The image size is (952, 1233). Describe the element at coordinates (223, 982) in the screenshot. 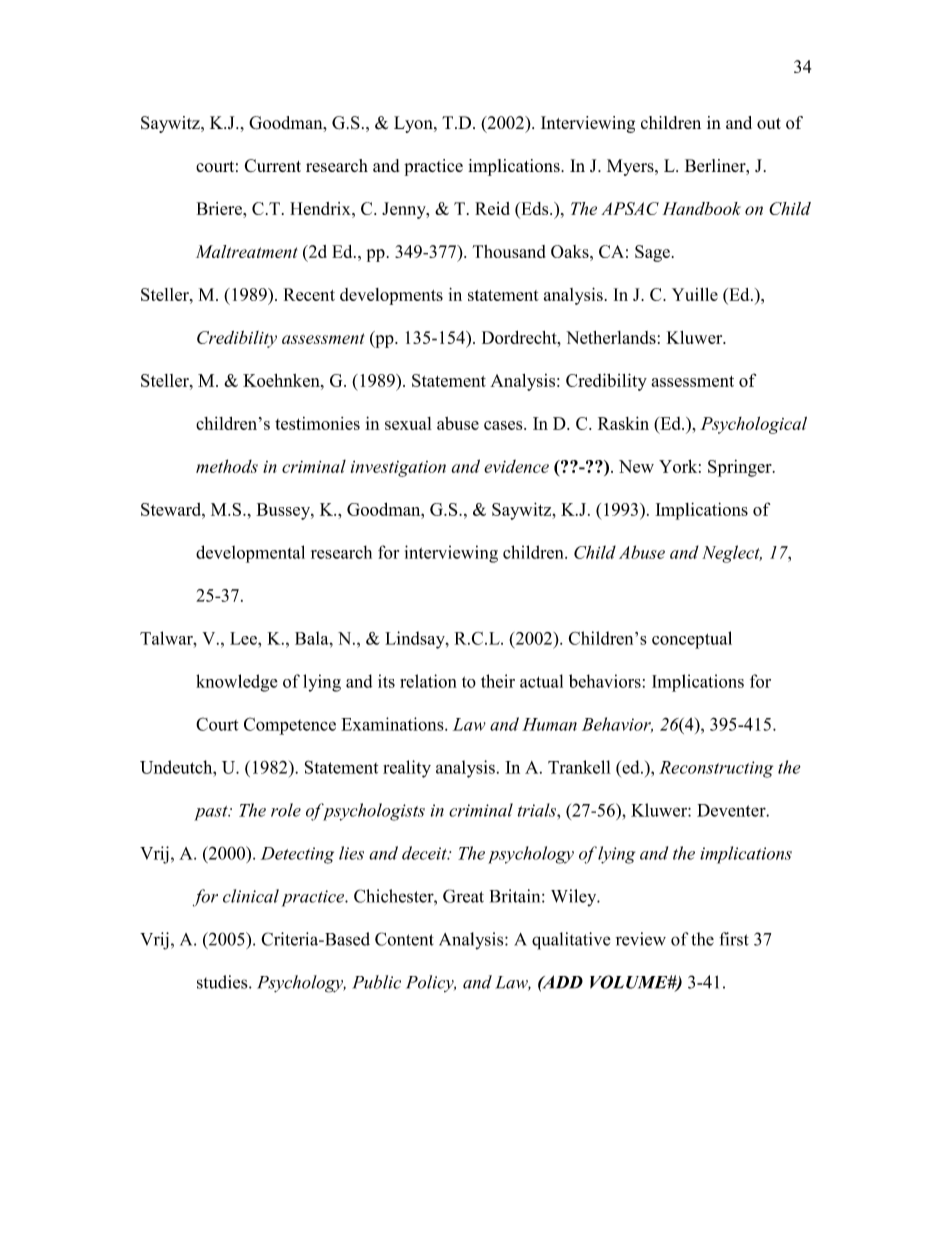

I see `studies` at that location.
